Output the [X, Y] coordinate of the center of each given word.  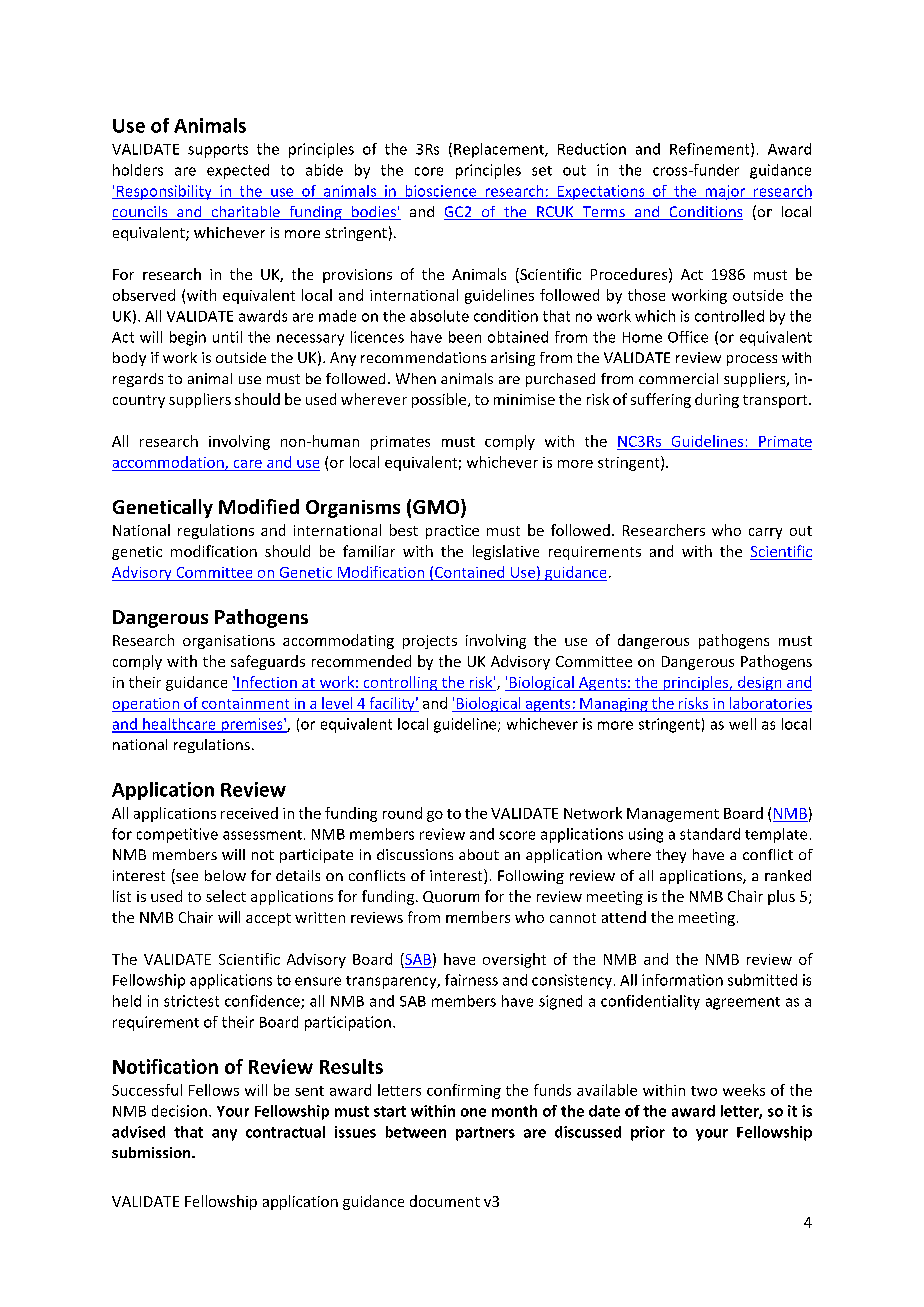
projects [430, 642]
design [760, 683]
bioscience [441, 192]
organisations [229, 642]
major [725, 192]
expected [238, 171]
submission [152, 1152]
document [445, 1201]
